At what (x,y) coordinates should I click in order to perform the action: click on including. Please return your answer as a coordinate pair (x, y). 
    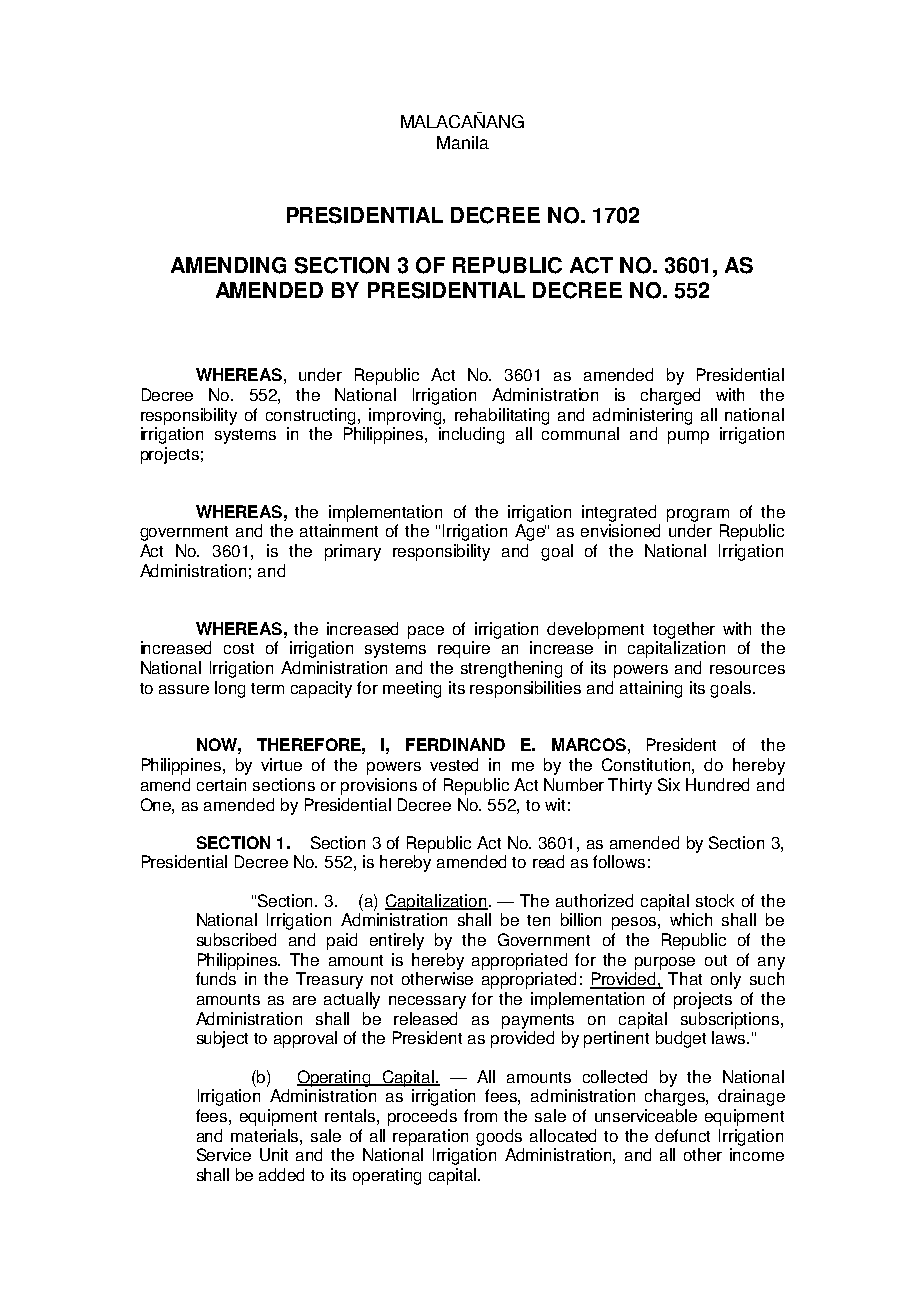
    Looking at the image, I should click on (471, 435).
